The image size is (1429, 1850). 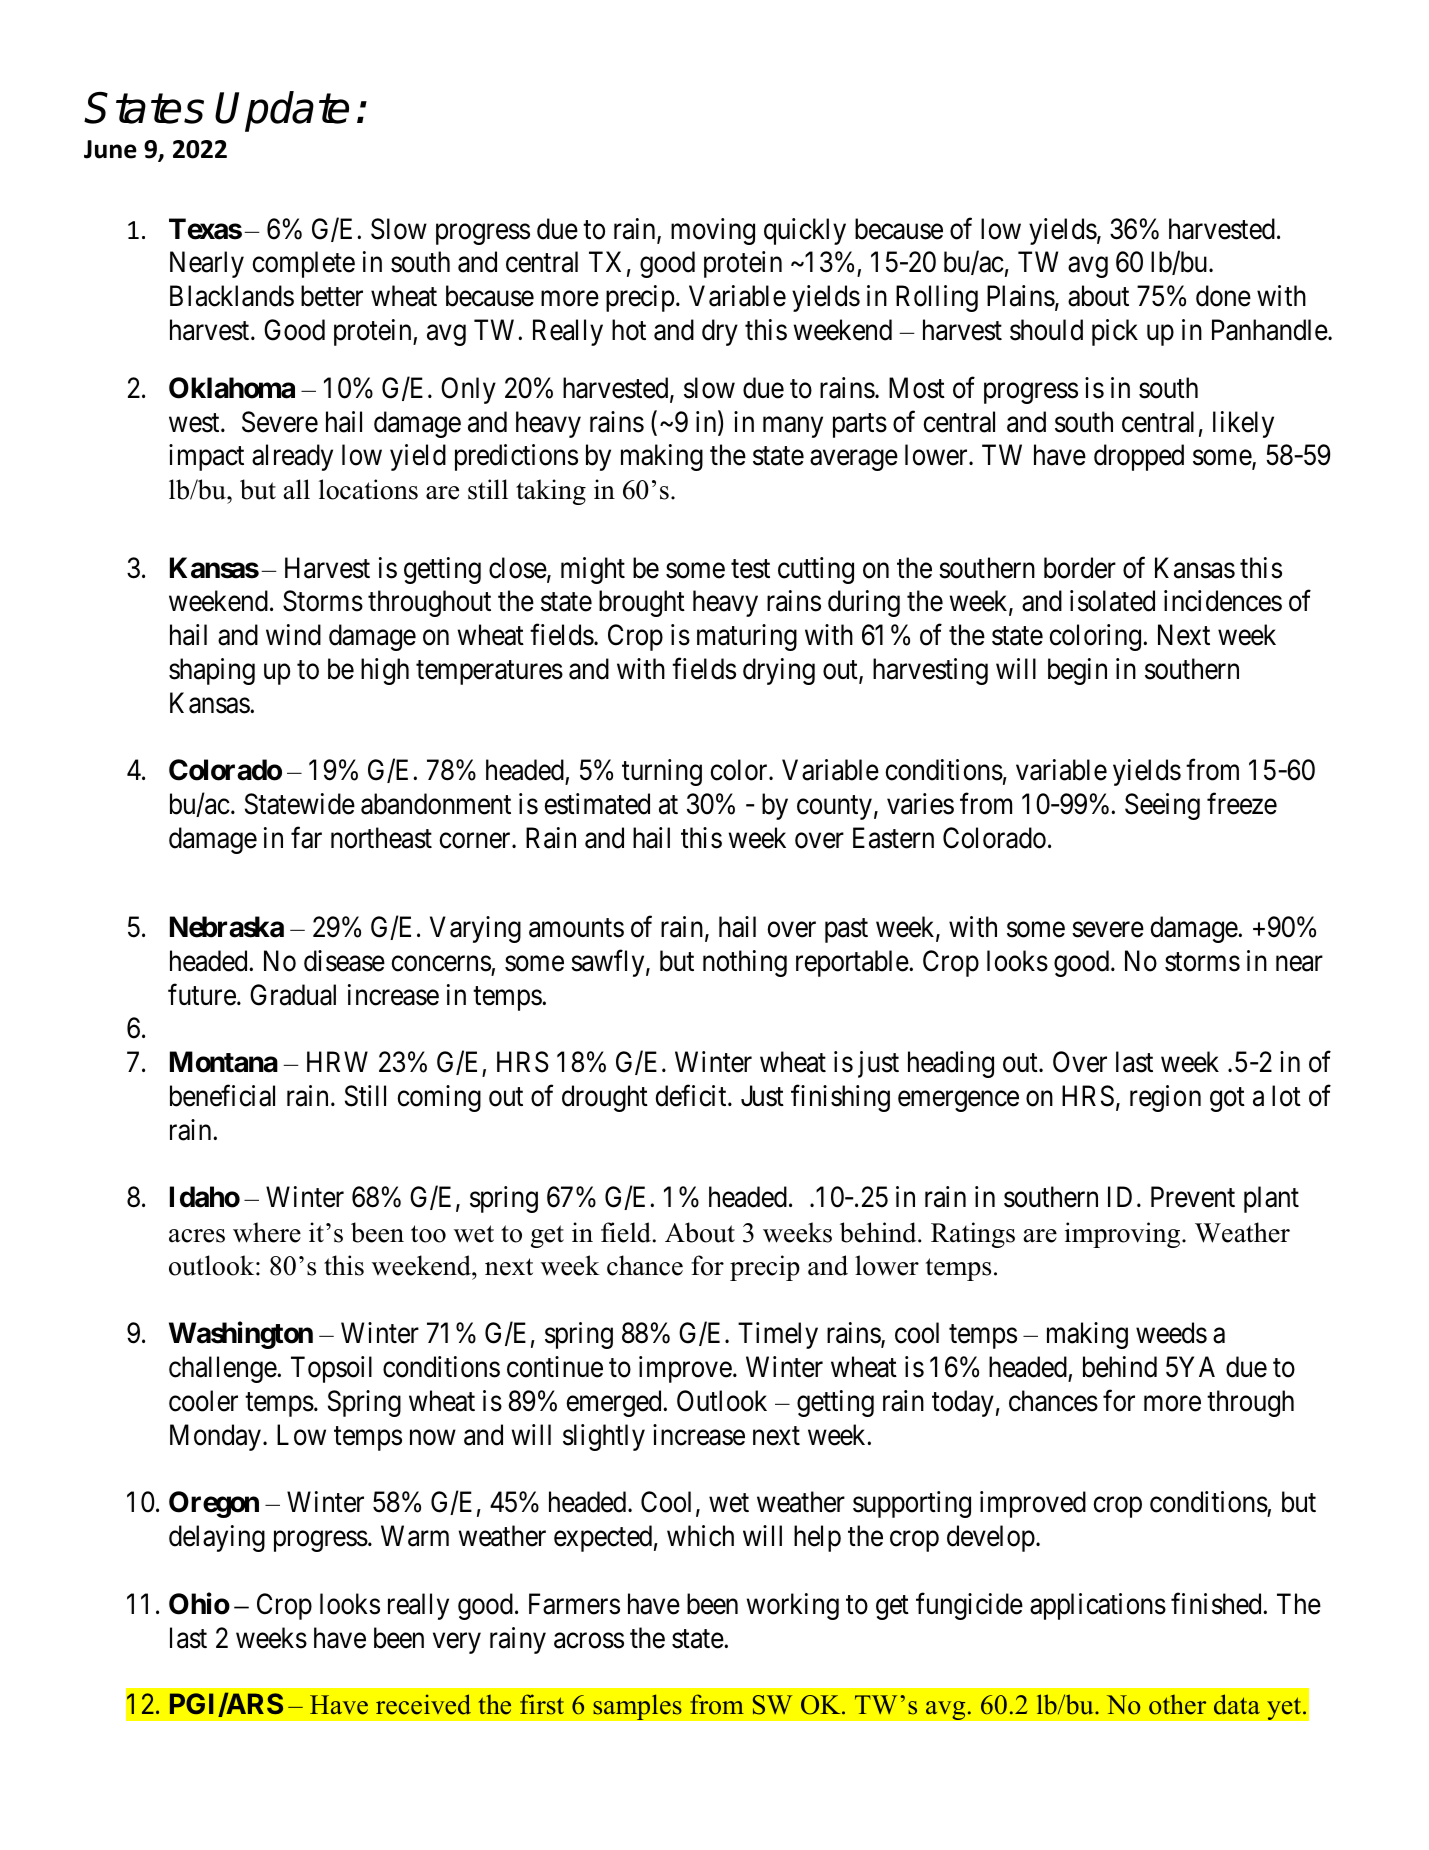 What do you see at coordinates (1162, 806) in the screenshot?
I see `Seeing` at bounding box center [1162, 806].
